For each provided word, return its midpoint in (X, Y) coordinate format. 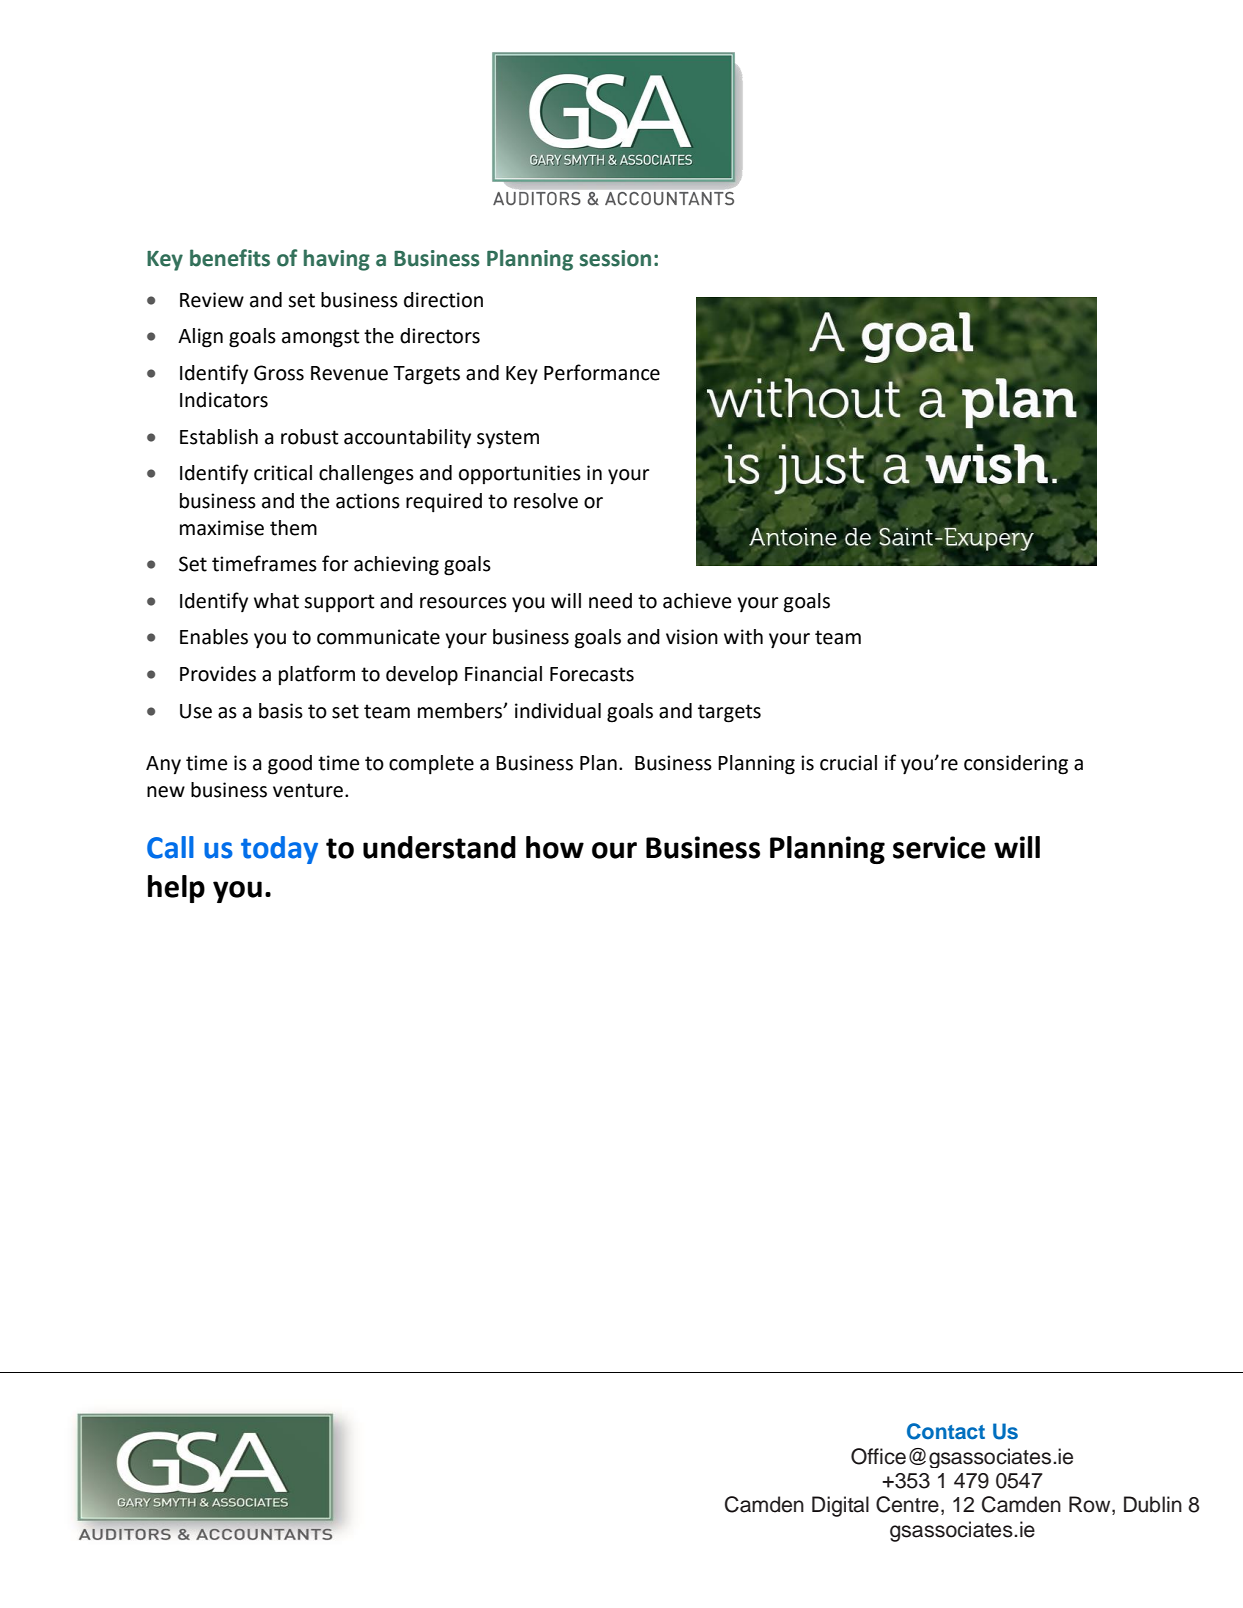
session (615, 258)
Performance (602, 372)
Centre (907, 1504)
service (939, 847)
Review (212, 300)
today (279, 850)
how (555, 847)
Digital (840, 1506)
